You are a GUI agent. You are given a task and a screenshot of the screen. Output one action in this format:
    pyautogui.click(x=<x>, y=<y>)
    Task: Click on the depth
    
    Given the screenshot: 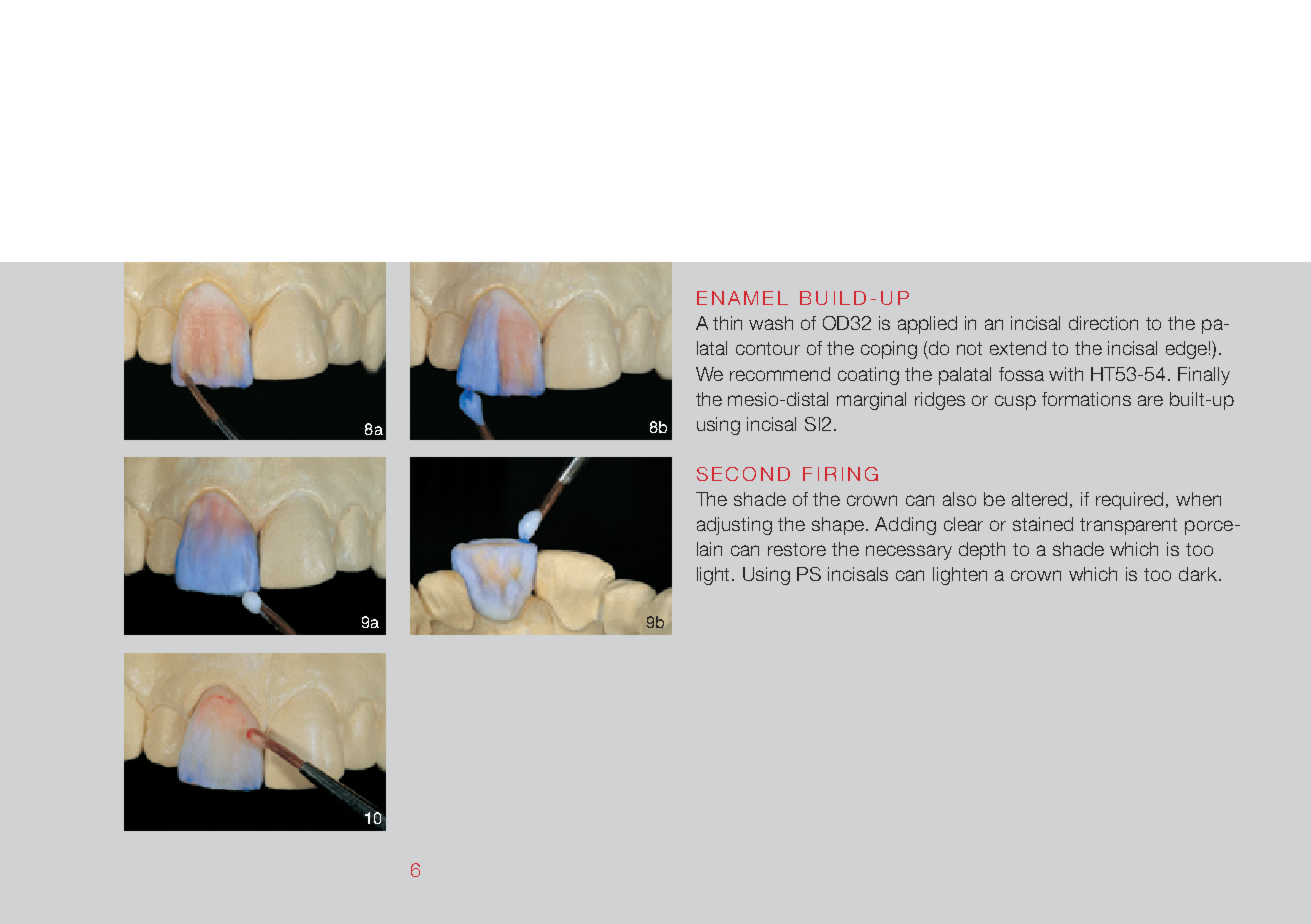 What is the action you would take?
    pyautogui.click(x=982, y=551)
